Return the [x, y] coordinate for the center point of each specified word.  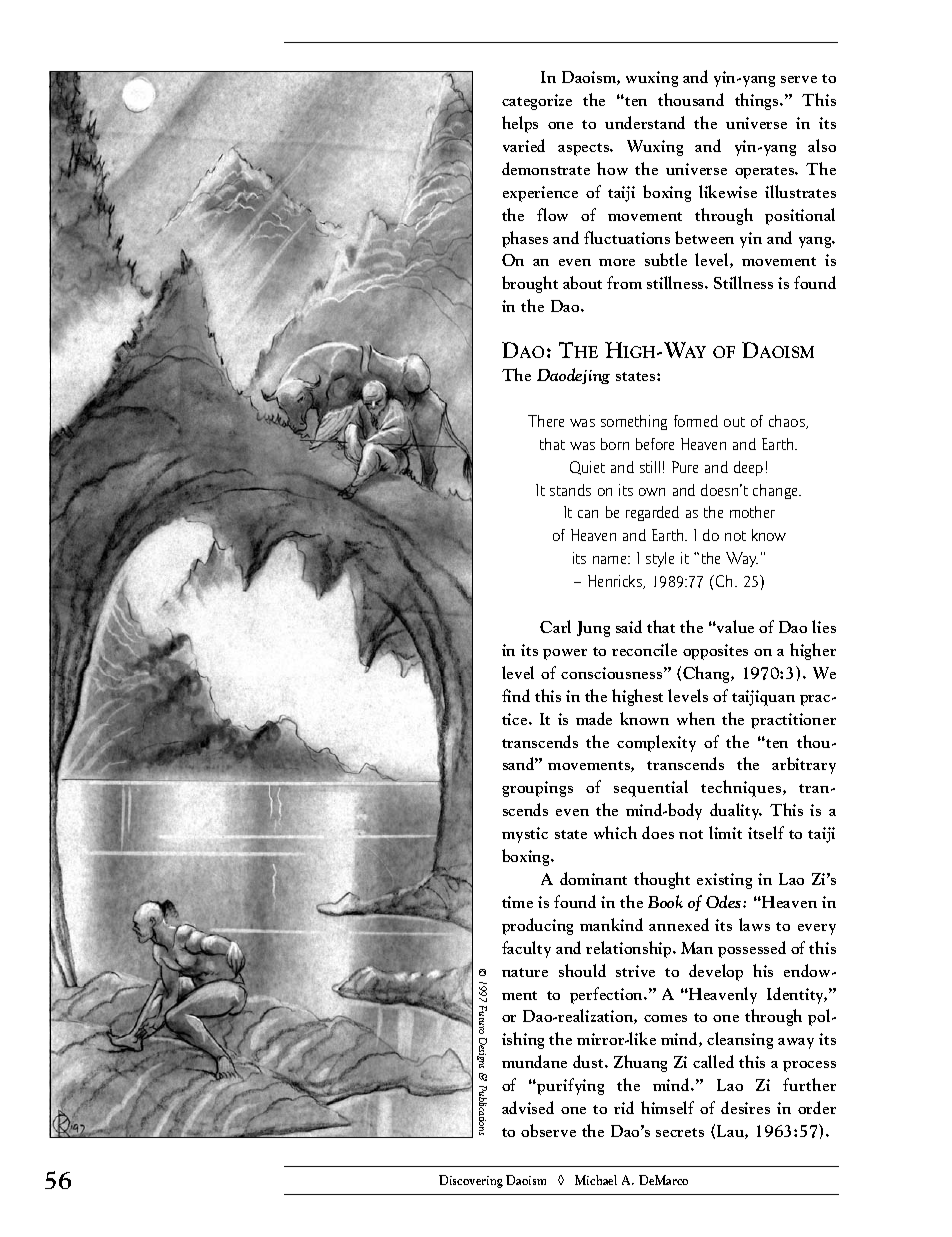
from [624, 282]
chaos [788, 422]
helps [520, 124]
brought [530, 284]
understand [645, 122]
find [516, 695]
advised [528, 1107]
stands [570, 490]
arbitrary [804, 765]
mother [752, 512]
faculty [526, 949]
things [758, 101]
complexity [656, 743]
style [660, 559]
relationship [630, 949]
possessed [752, 949]
